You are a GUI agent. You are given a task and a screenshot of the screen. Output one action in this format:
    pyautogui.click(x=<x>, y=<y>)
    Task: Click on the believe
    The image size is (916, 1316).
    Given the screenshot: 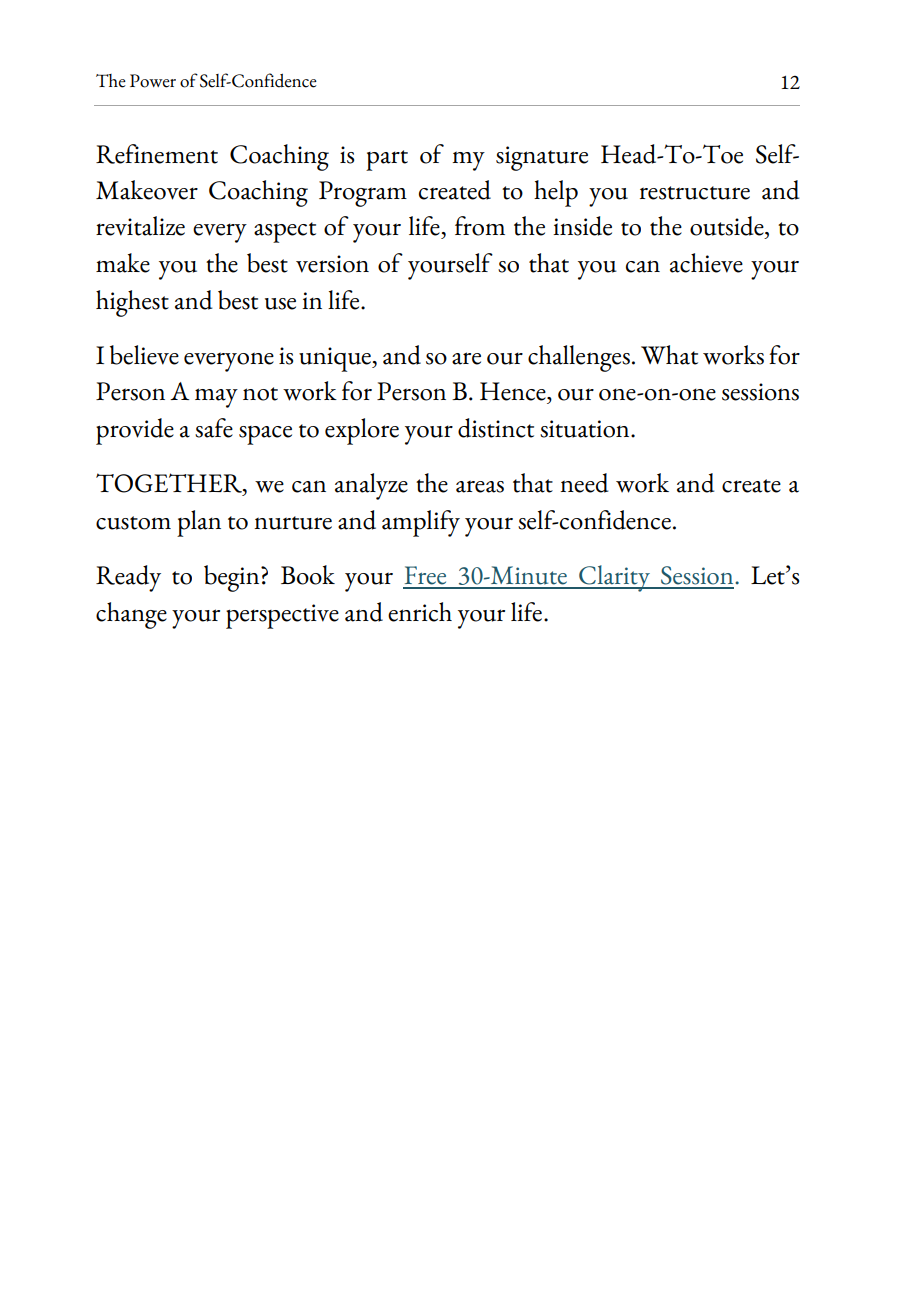 What is the action you would take?
    pyautogui.click(x=144, y=355)
